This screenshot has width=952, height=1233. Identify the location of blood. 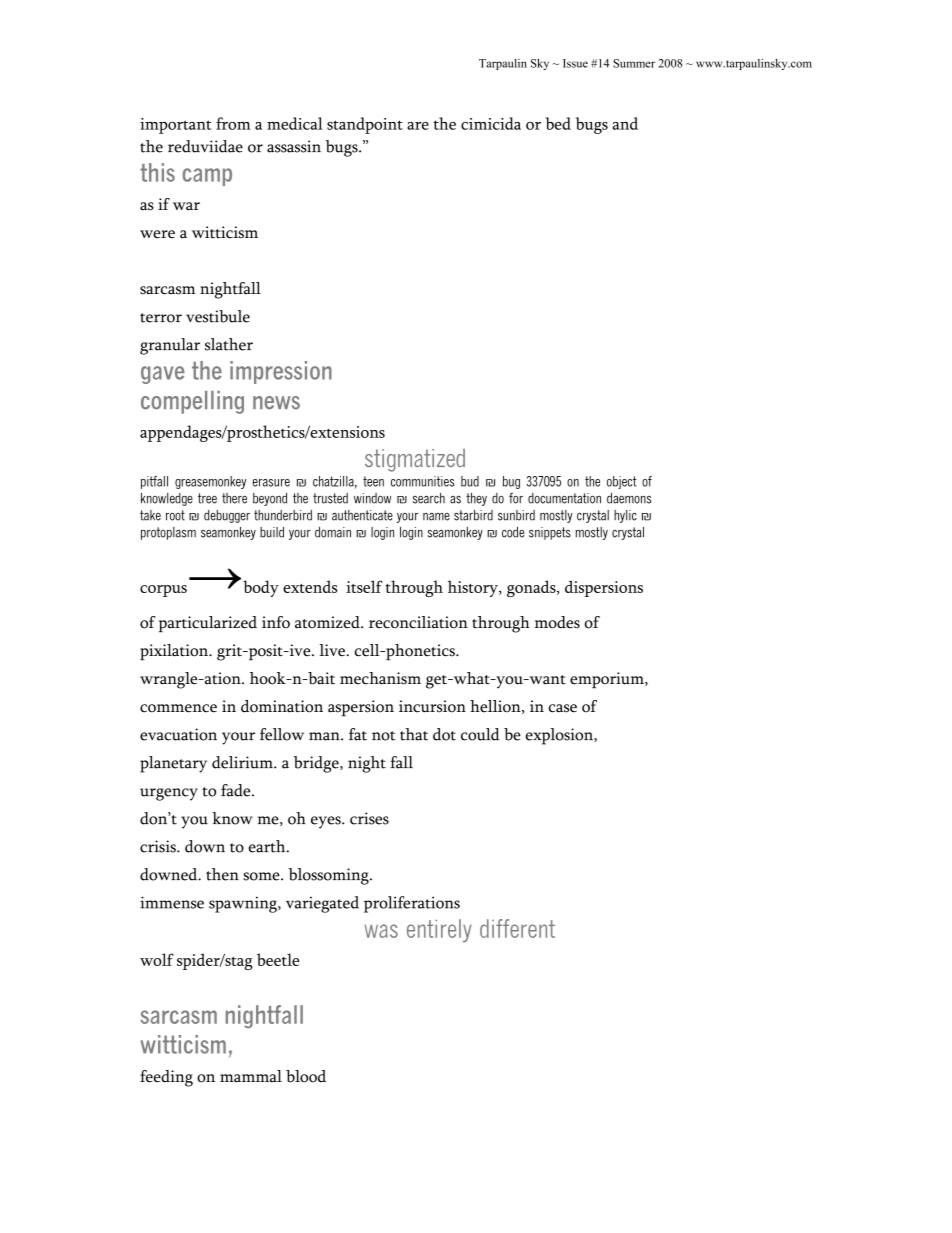
(306, 1076).
